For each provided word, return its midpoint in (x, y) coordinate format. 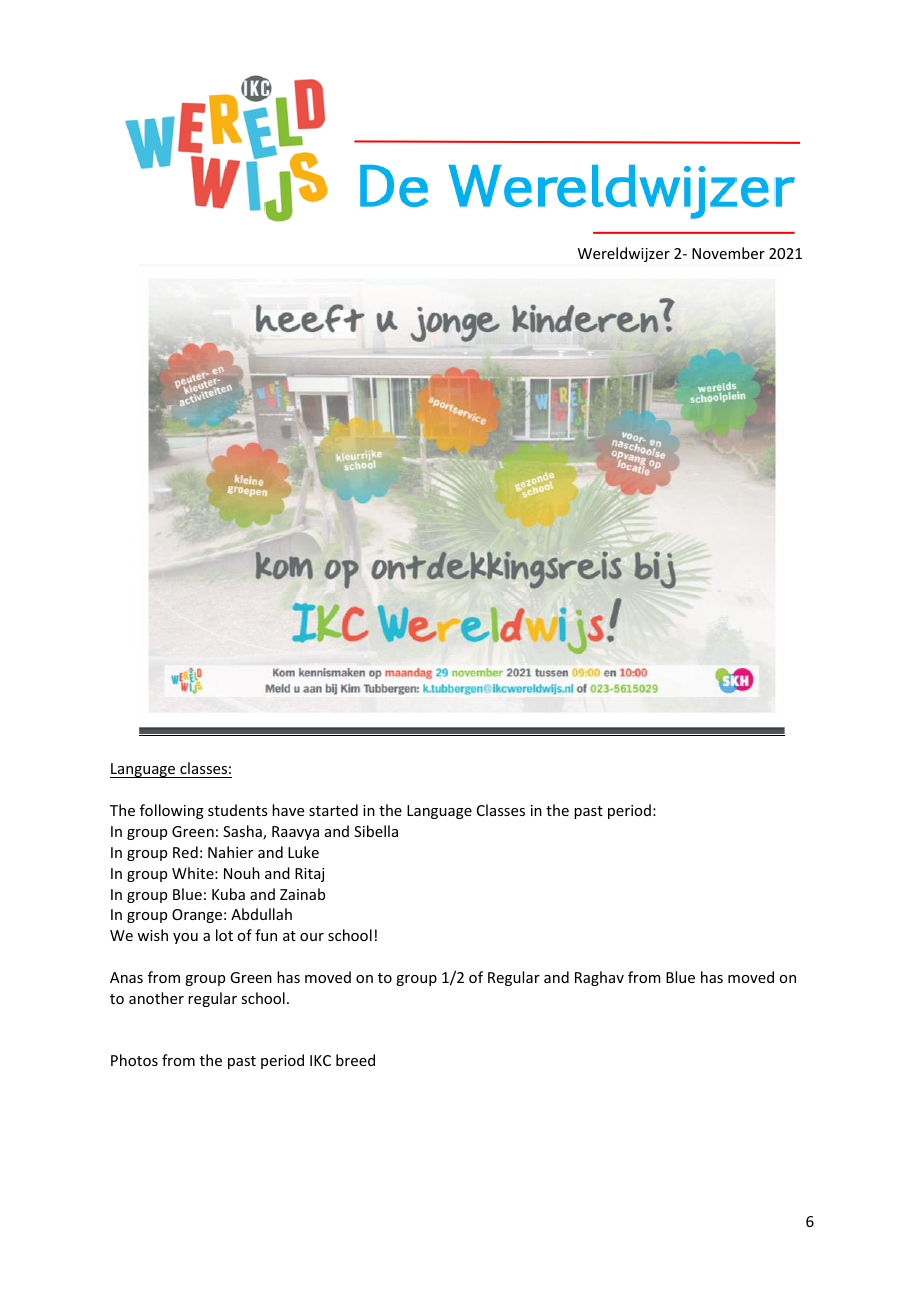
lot (224, 935)
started (333, 810)
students (237, 810)
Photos (134, 1060)
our (312, 937)
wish (152, 935)
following (172, 811)
